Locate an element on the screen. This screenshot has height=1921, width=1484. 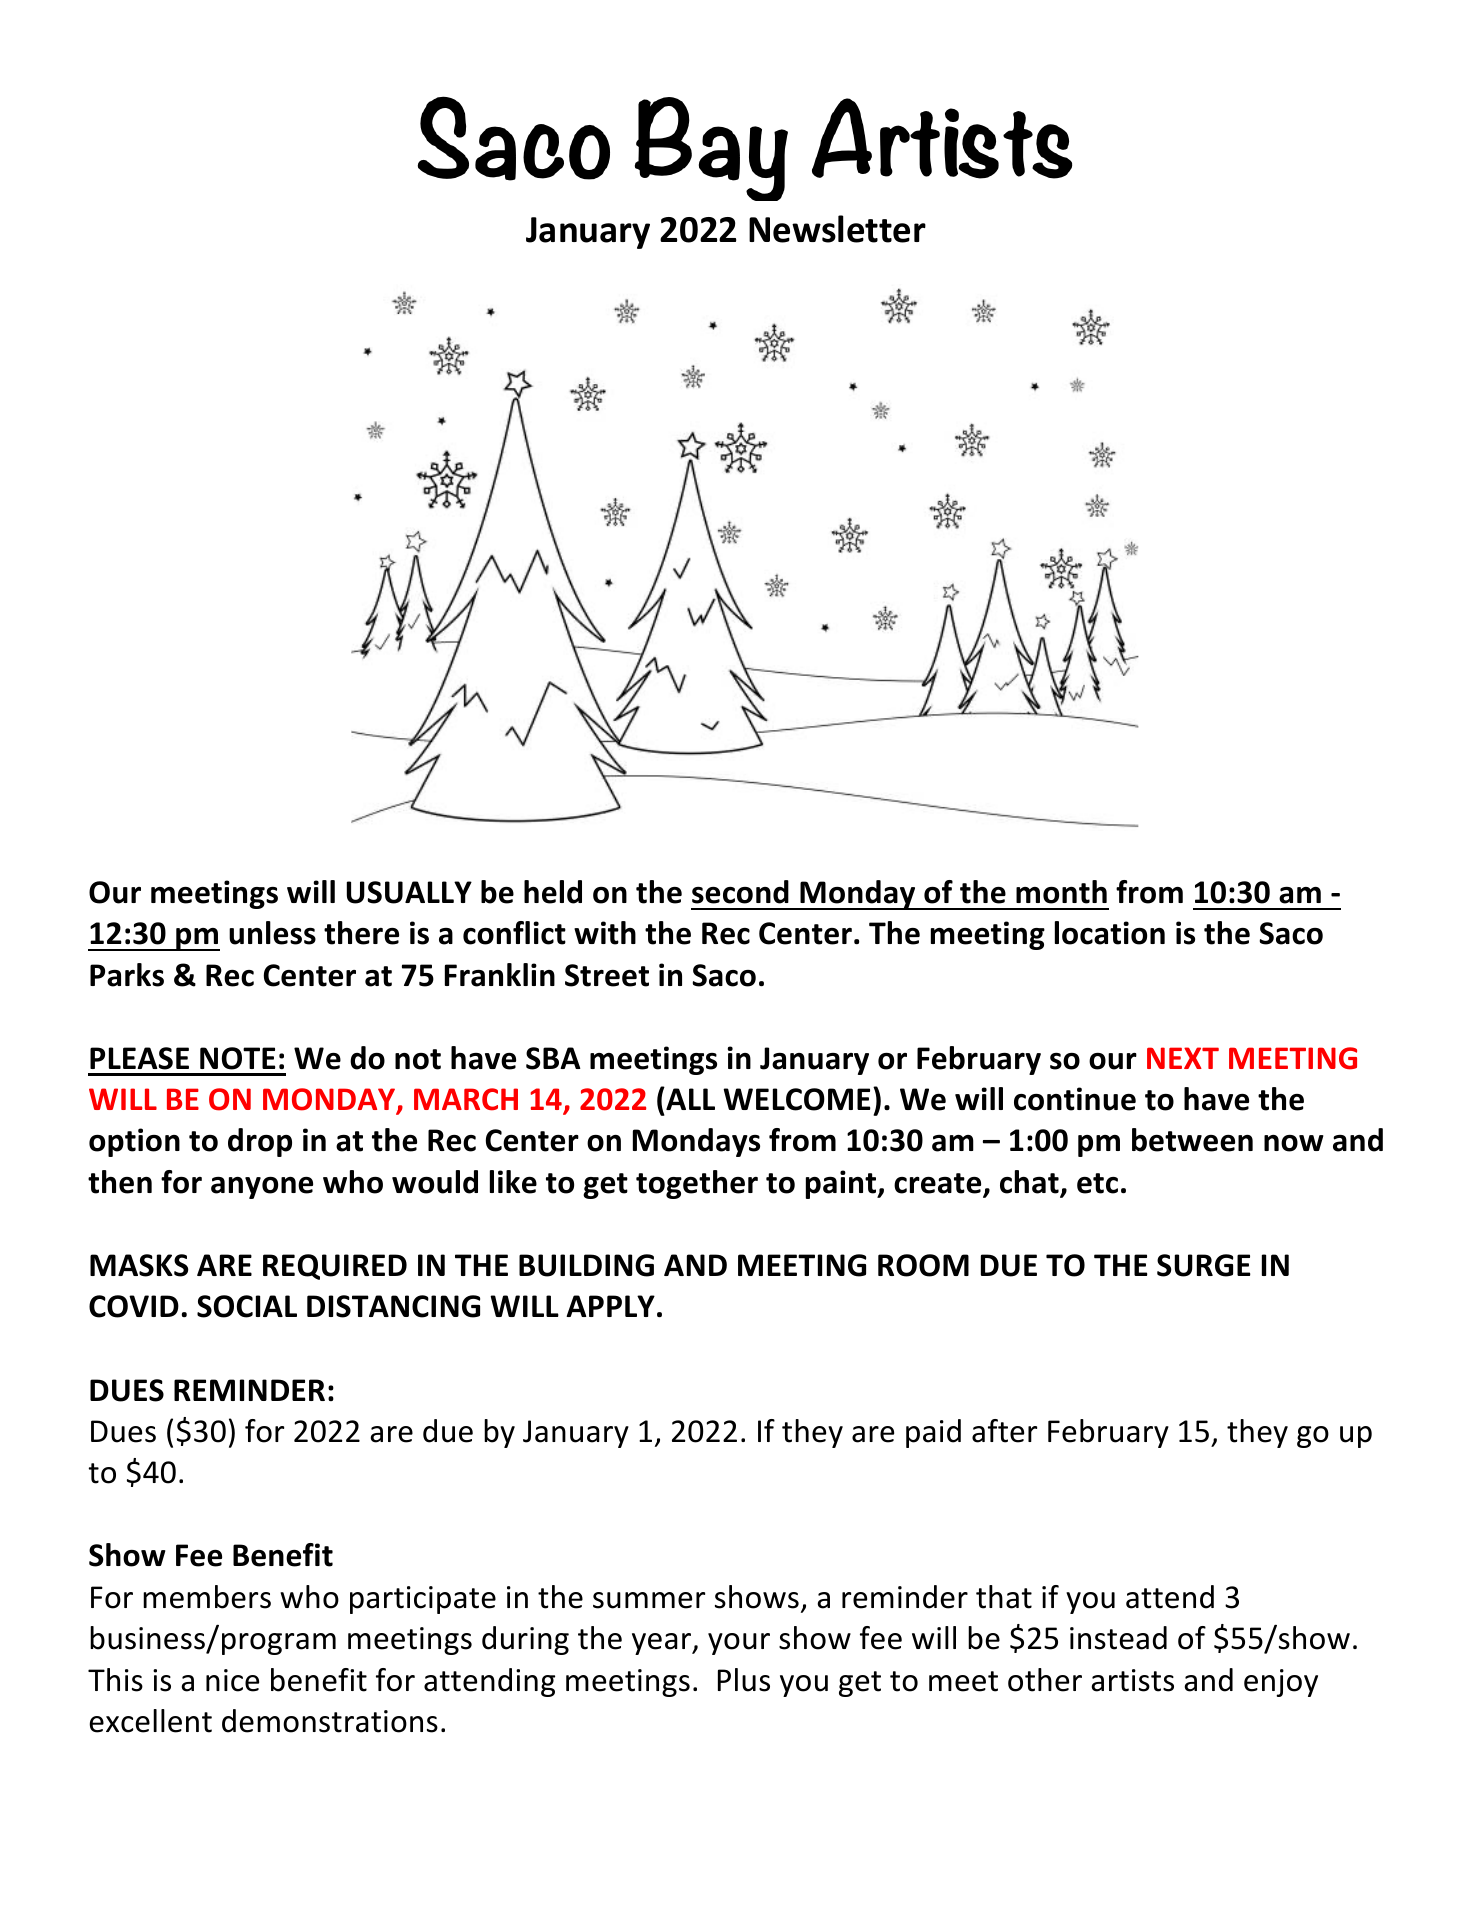
artists is located at coordinates (1132, 1680).
